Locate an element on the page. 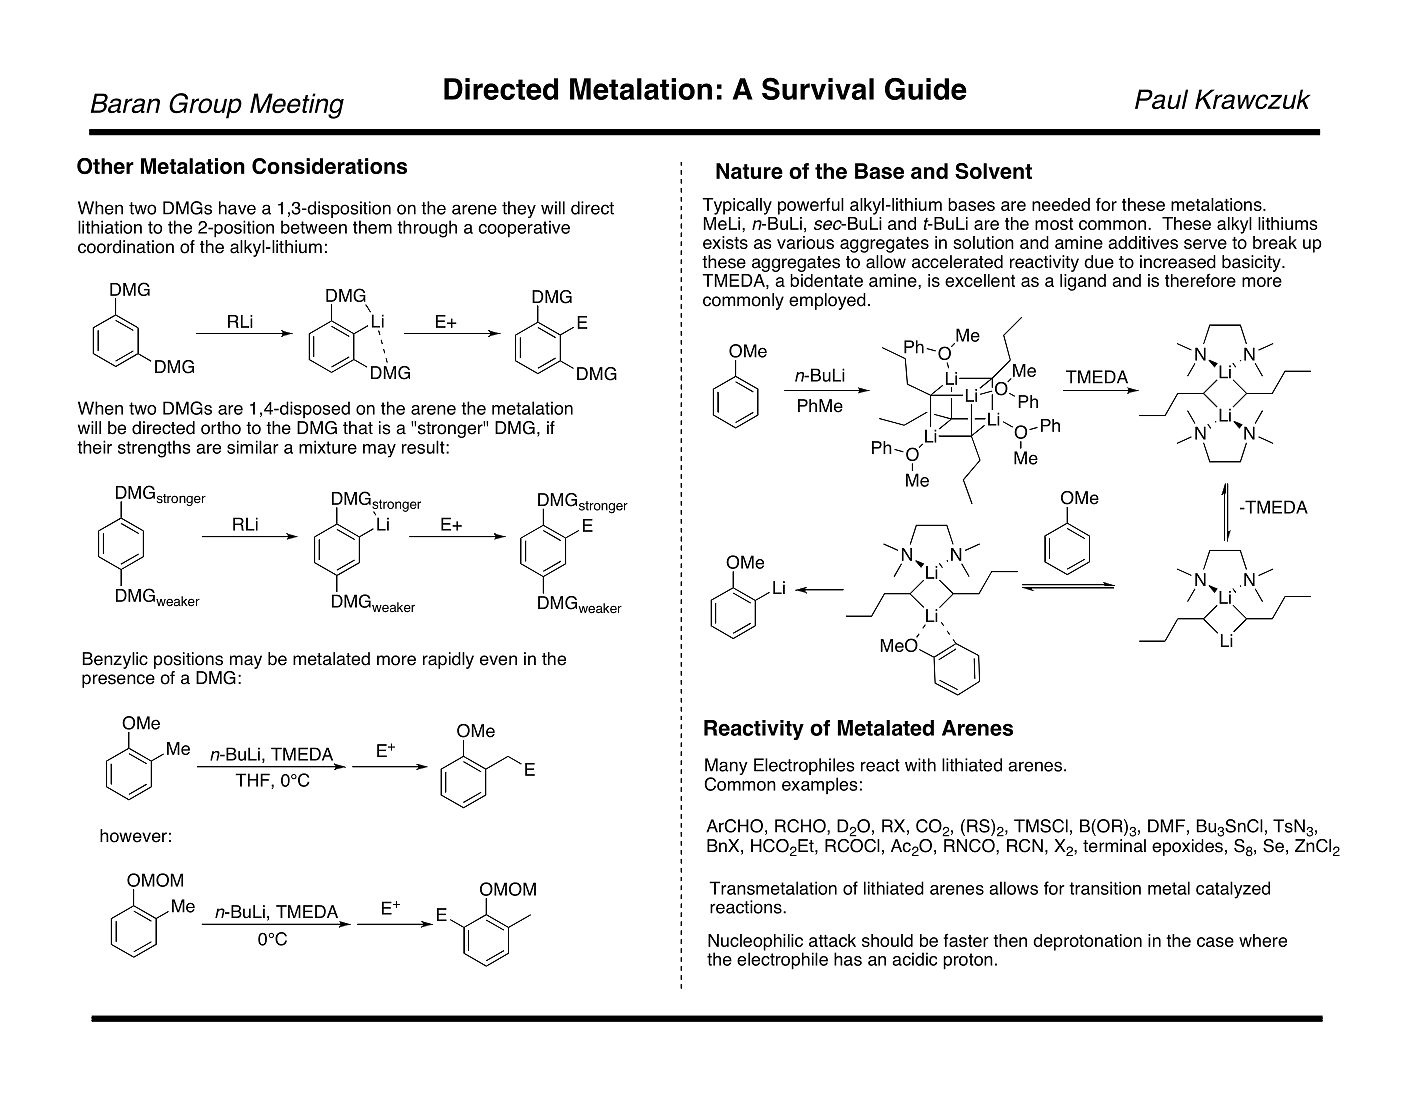 The height and width of the page is (1095, 1417). mixture is located at coordinates (328, 447).
